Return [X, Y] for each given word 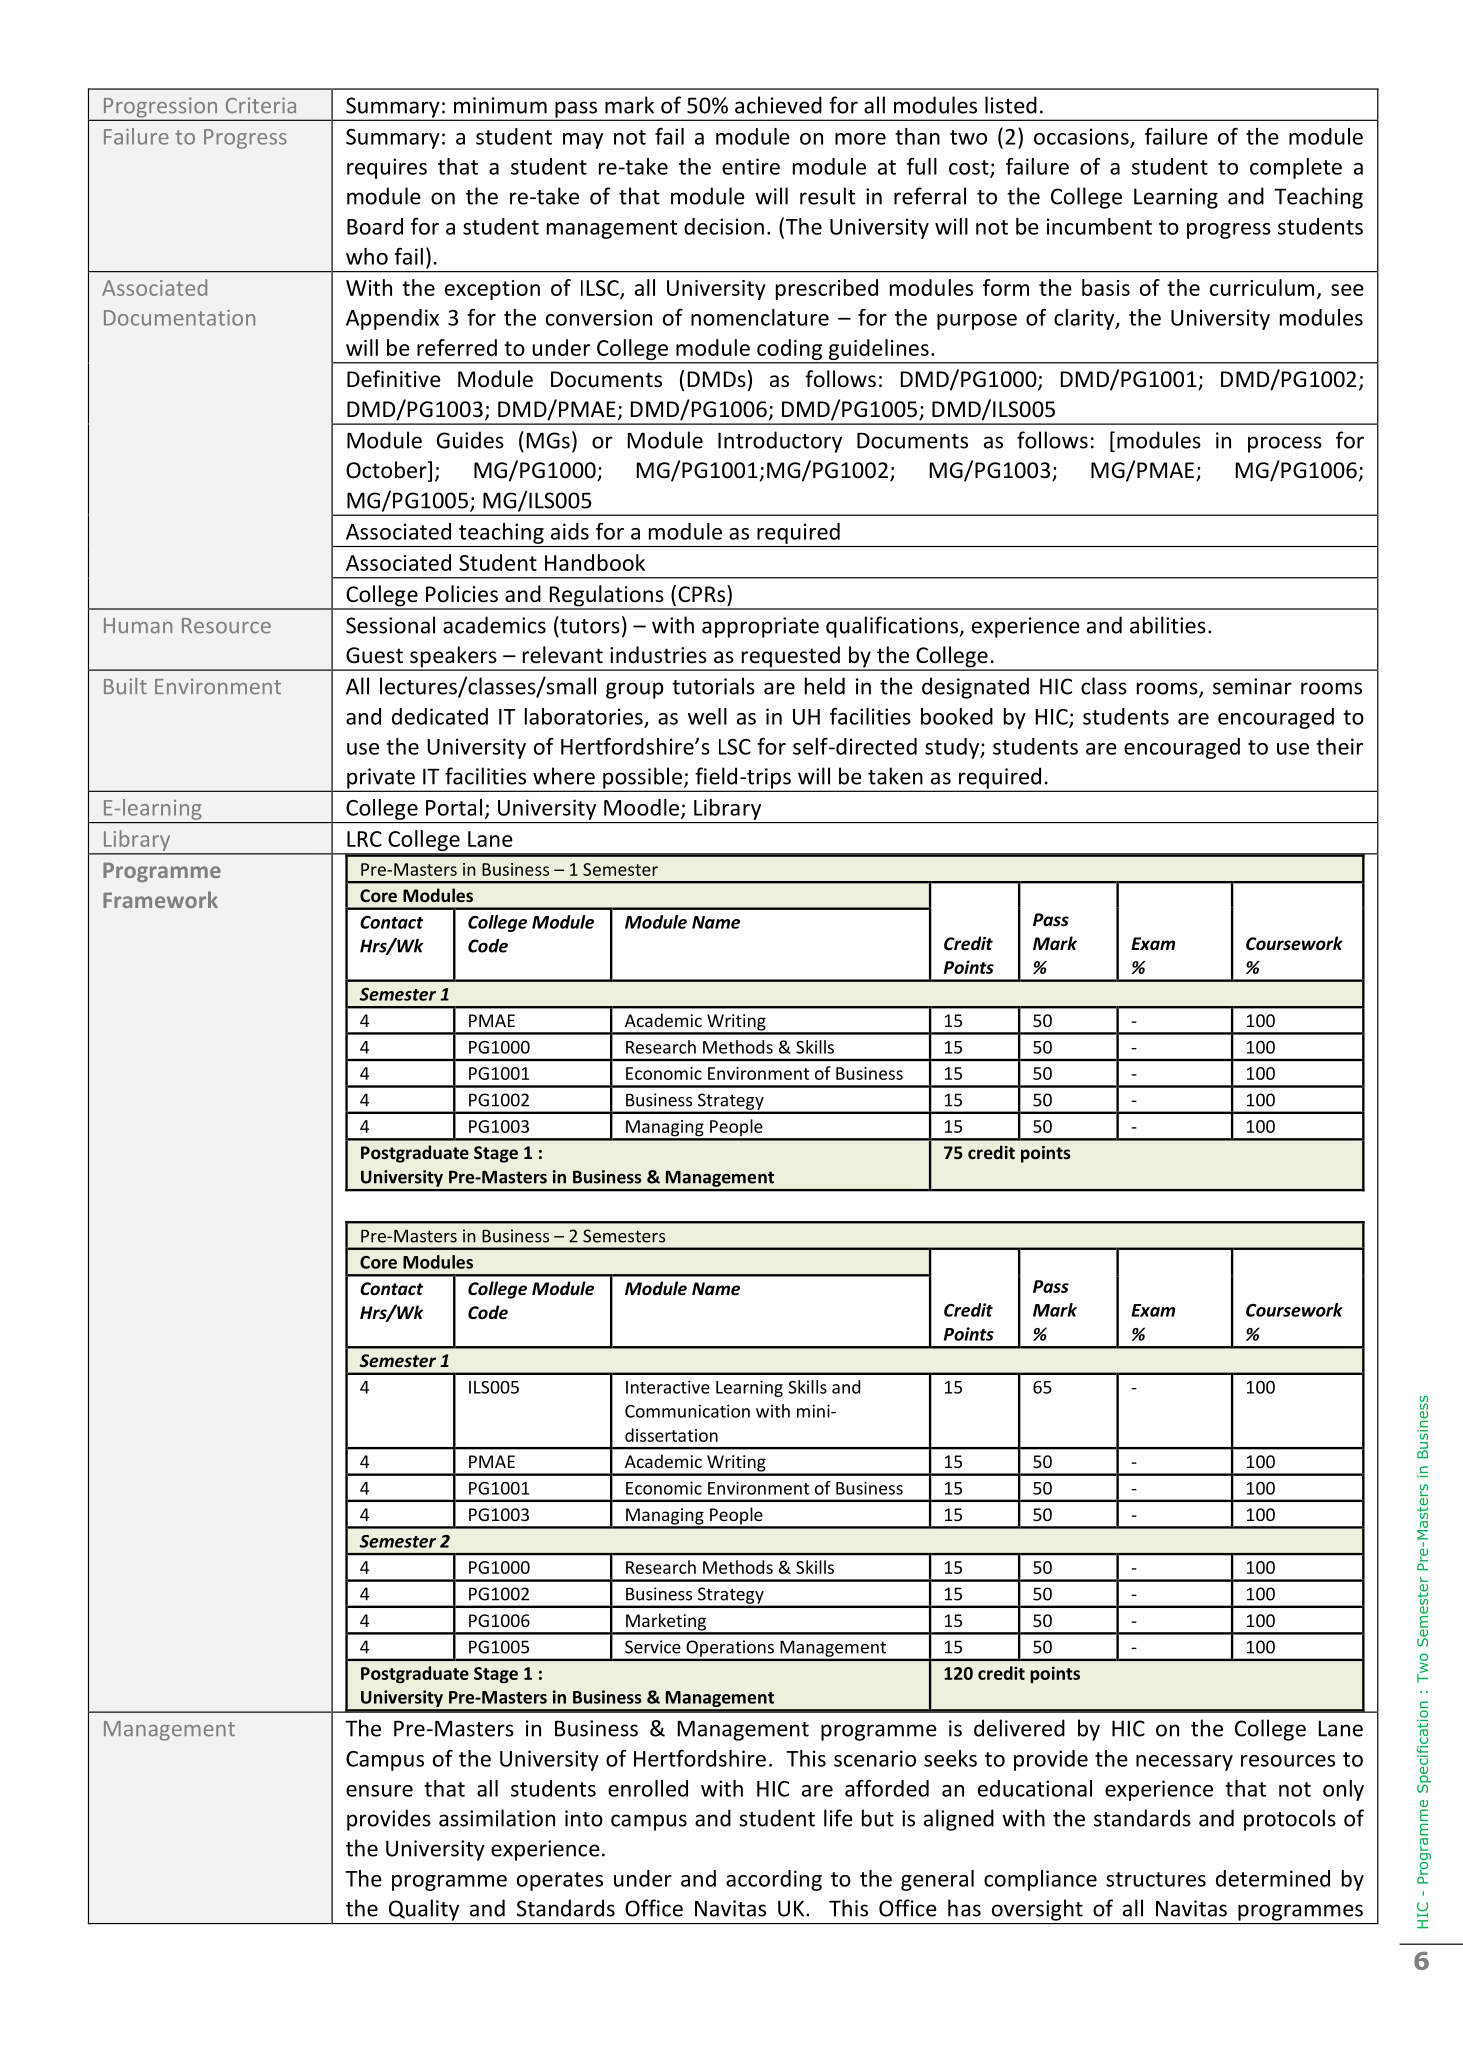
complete [1296, 168]
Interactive [668, 1387]
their [1339, 746]
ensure [379, 1791]
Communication [687, 1411]
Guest [374, 655]
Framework [160, 899]
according [774, 1880]
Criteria [261, 105]
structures [1156, 1879]
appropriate [760, 627]
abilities [1168, 625]
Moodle [643, 808]
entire [751, 166]
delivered [1019, 1728]
